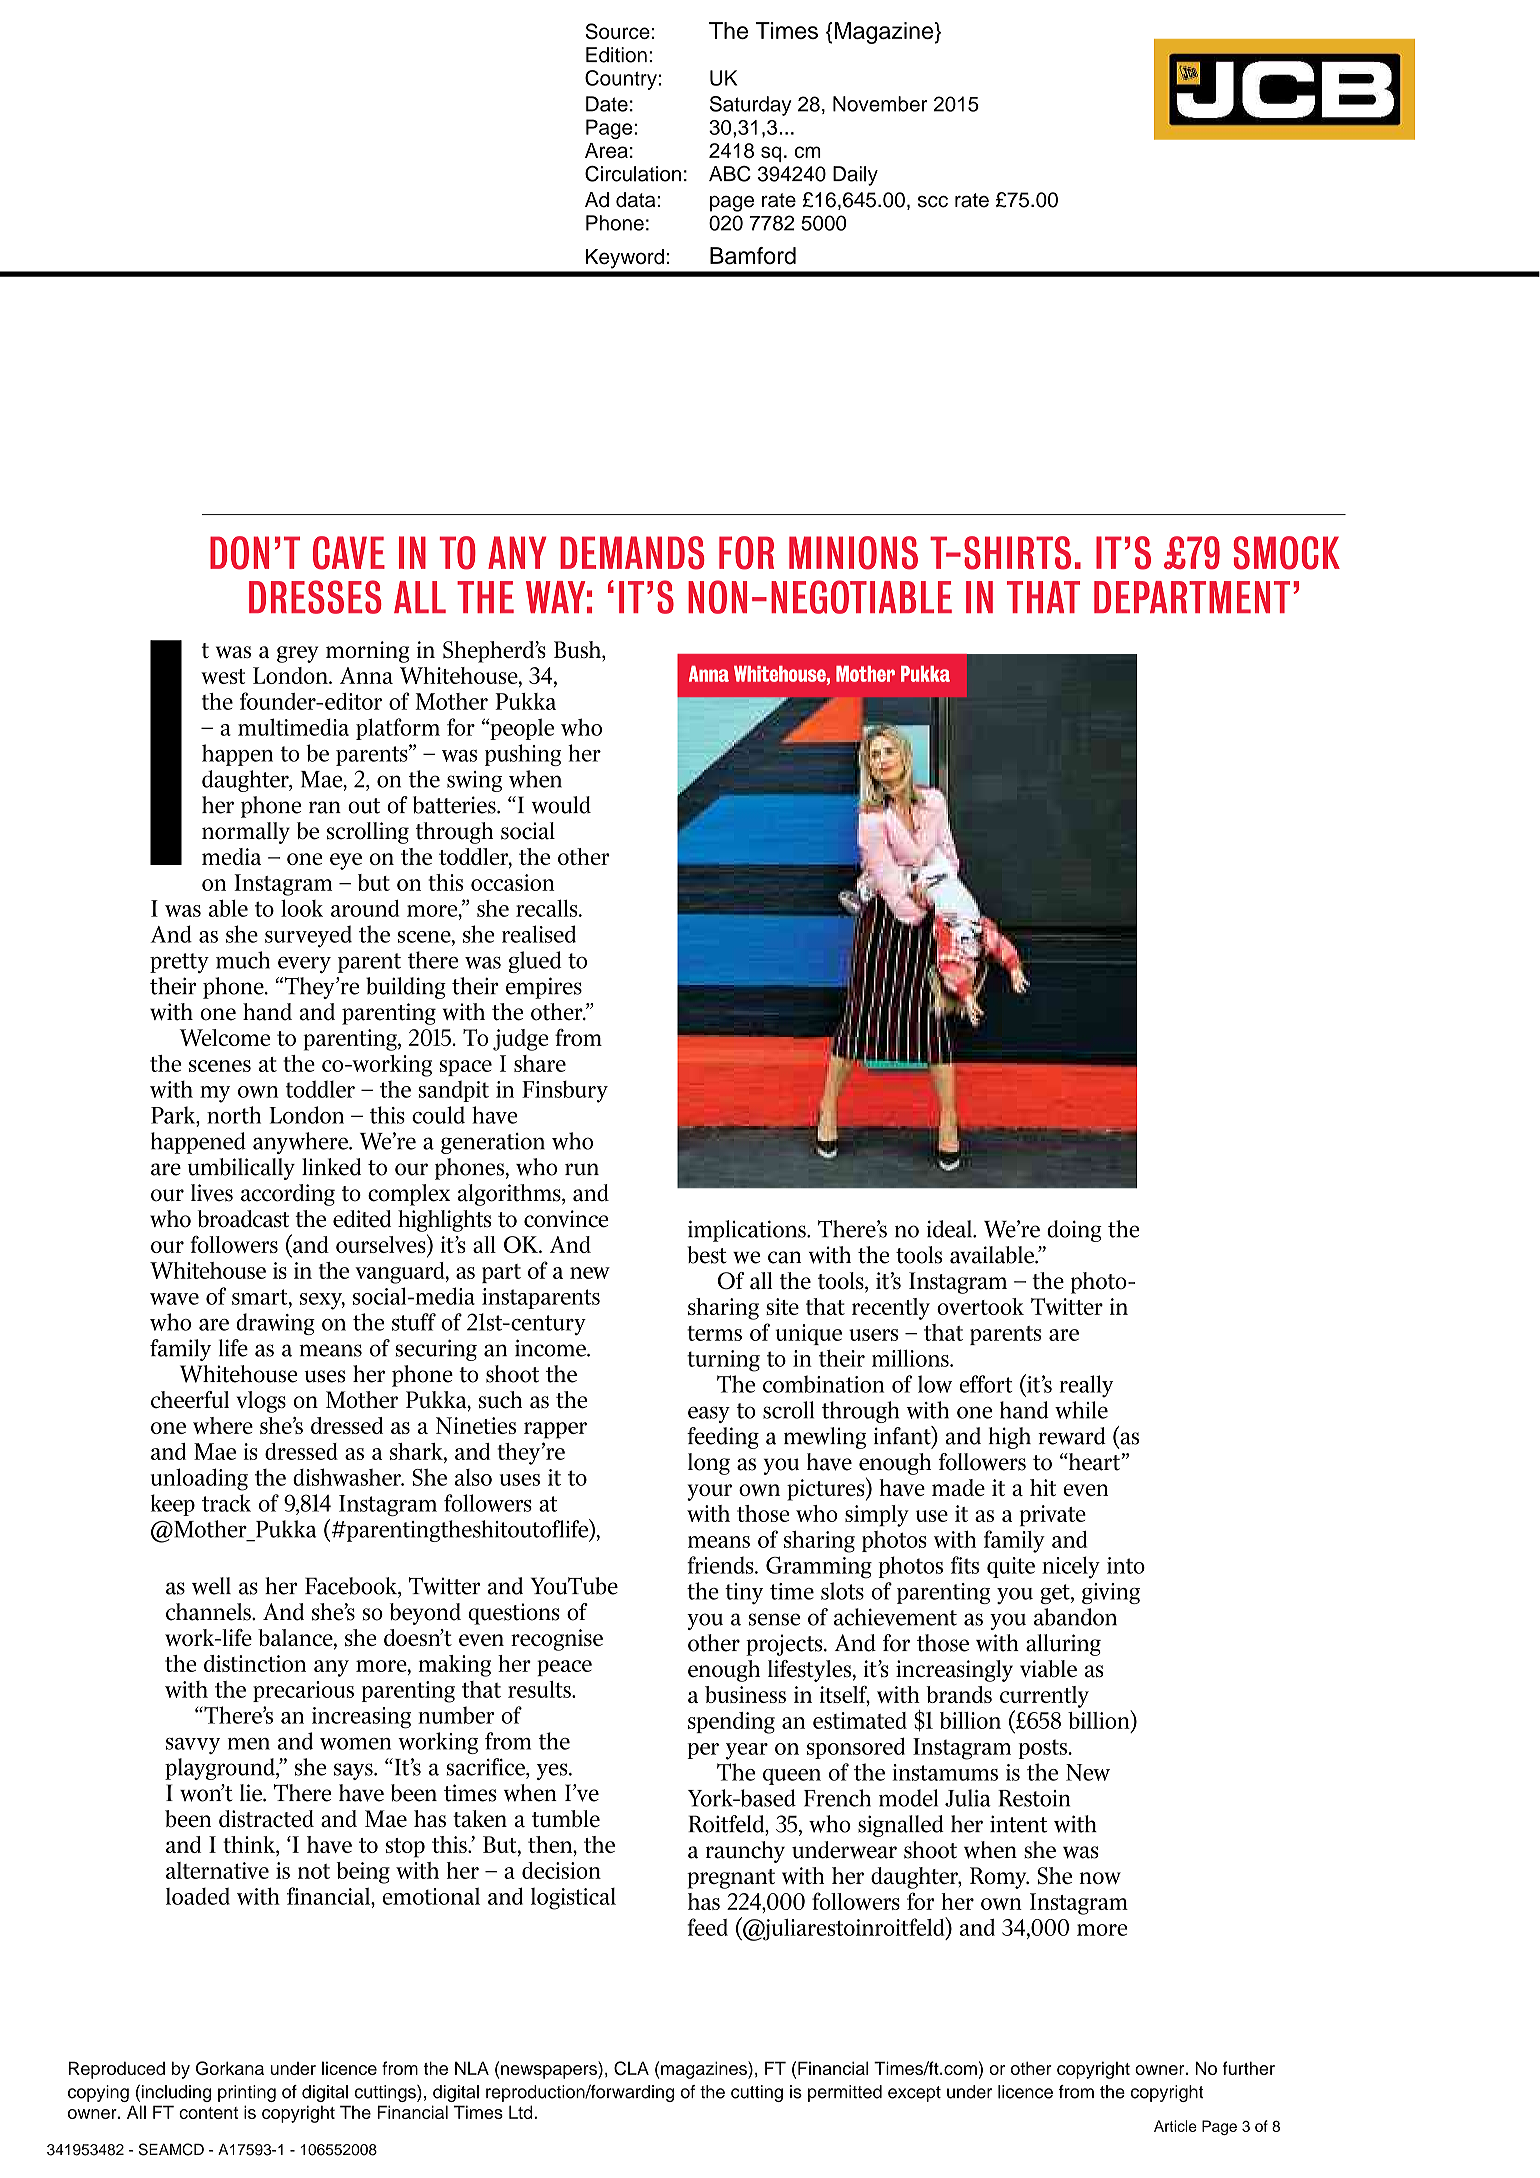 Image resolution: width=1540 pixels, height=2178 pixels. What do you see at coordinates (753, 256) in the image?
I see `Bamford` at bounding box center [753, 256].
